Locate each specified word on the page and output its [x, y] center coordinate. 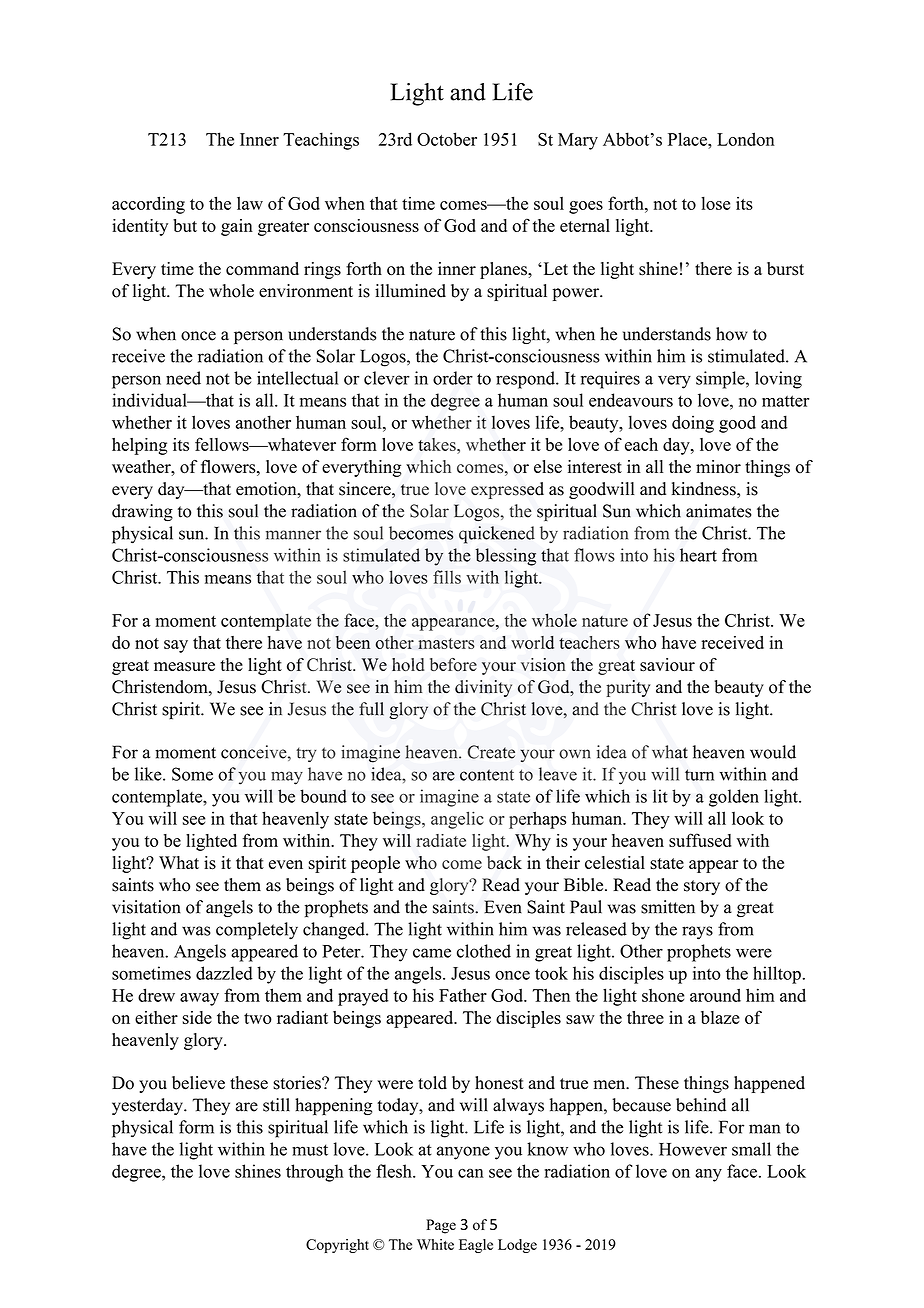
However [693, 1149]
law [250, 203]
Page [441, 1226]
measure [184, 667]
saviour [667, 665]
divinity [483, 688]
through [314, 1173]
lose [715, 203]
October [447, 139]
